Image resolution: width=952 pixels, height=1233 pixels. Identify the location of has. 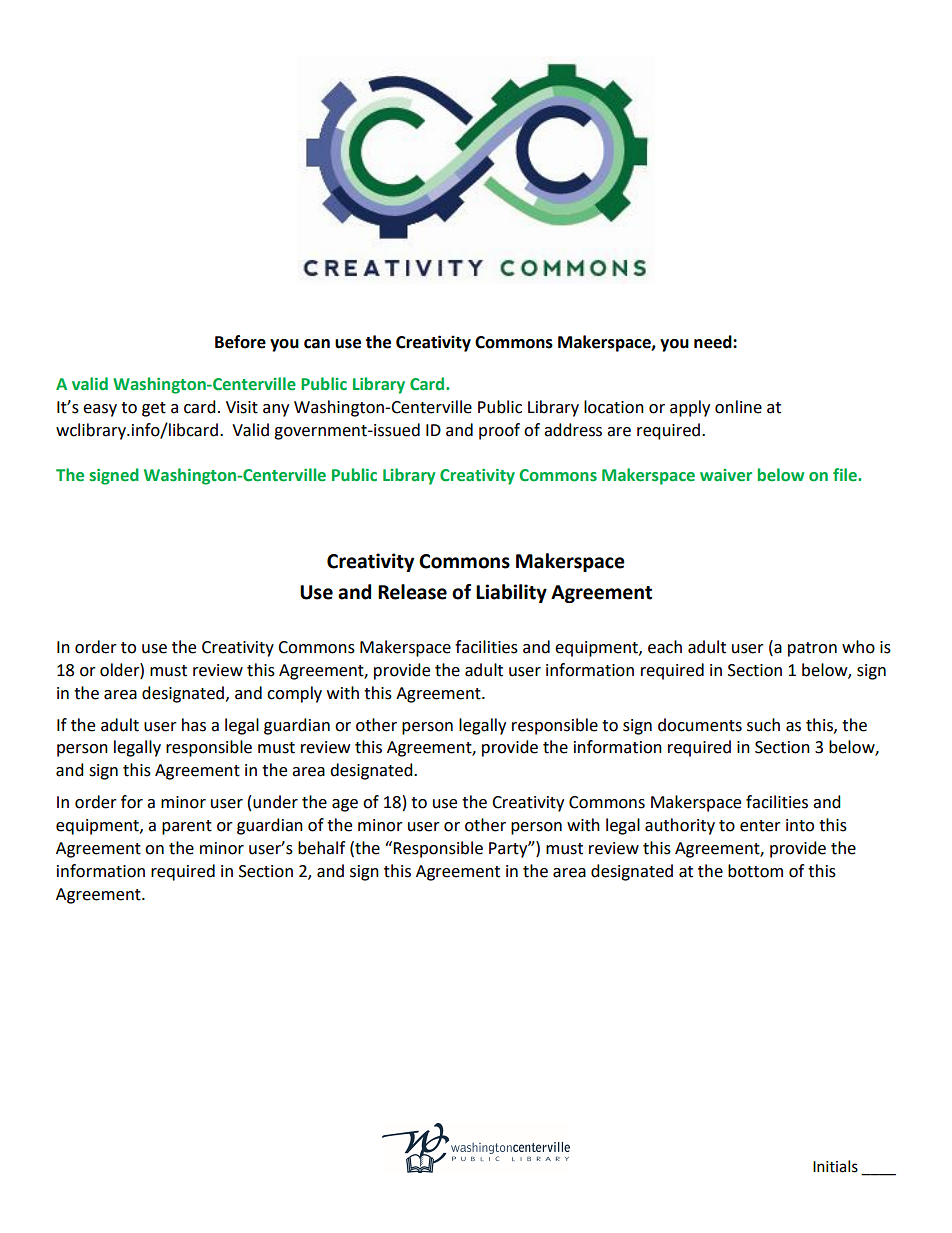
(194, 725).
